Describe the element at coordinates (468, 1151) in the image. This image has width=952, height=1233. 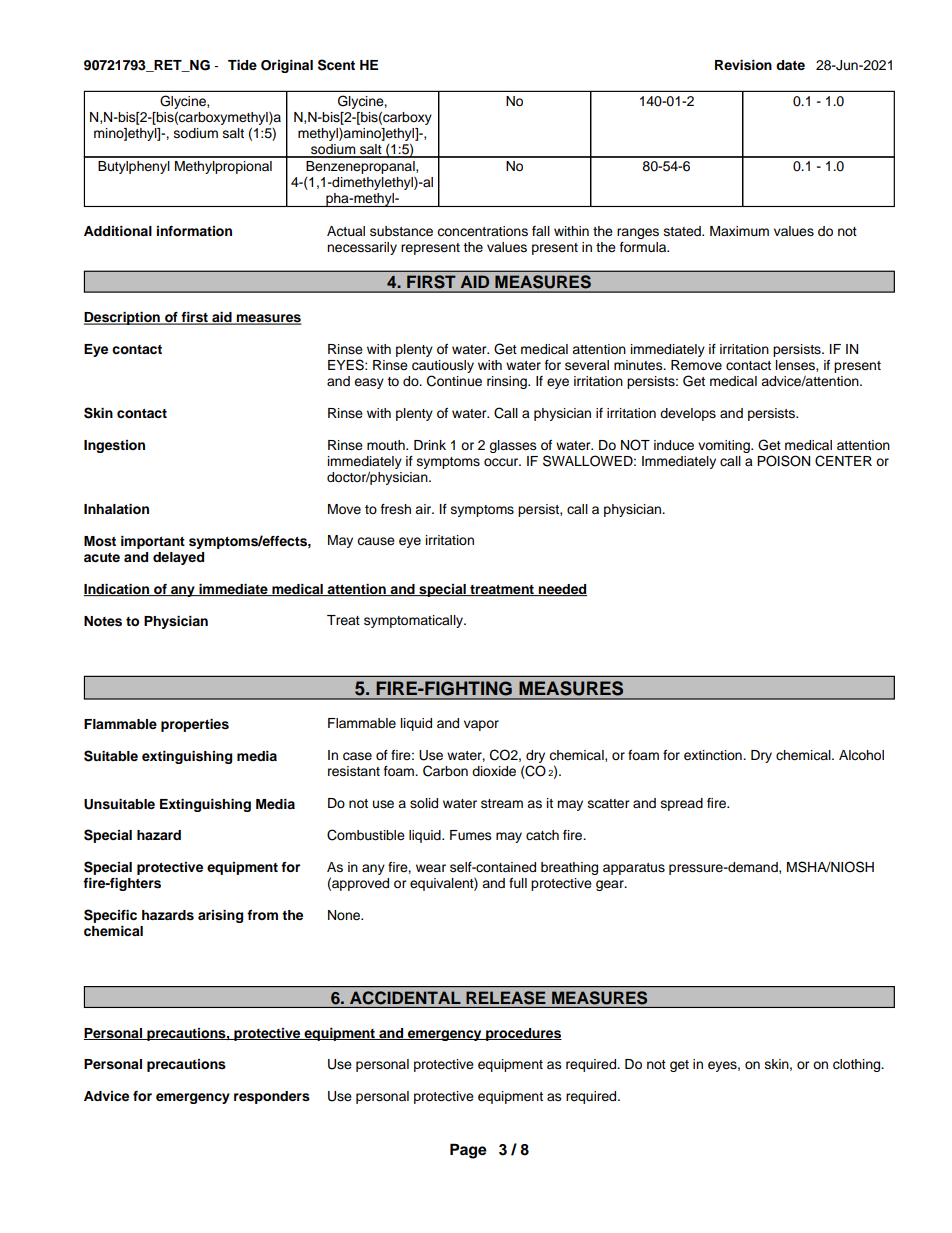
I see `Page` at that location.
